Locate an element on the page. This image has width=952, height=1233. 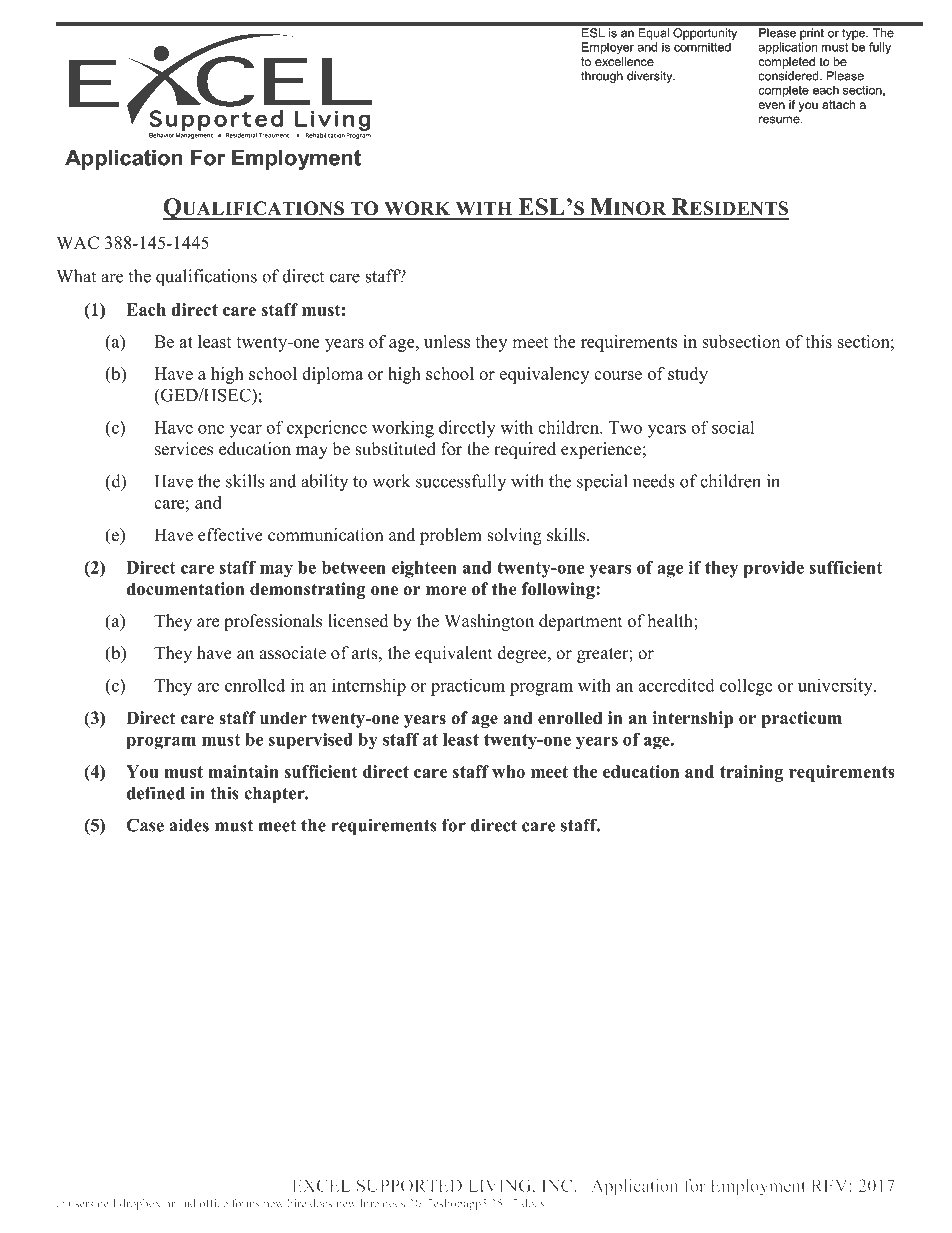
office is located at coordinates (214, 1203).
